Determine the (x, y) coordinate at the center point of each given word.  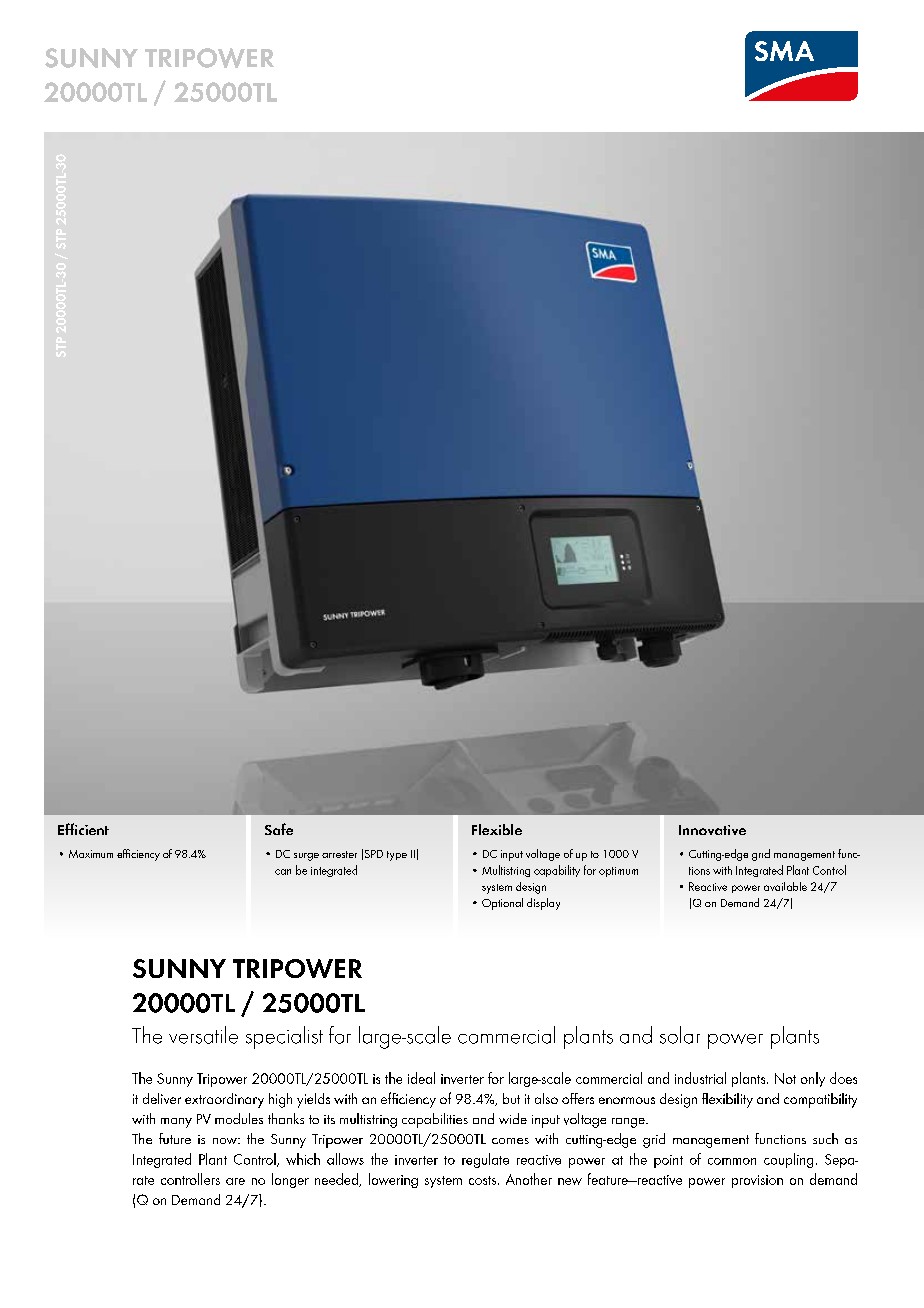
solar (680, 1035)
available (785, 886)
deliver (162, 1098)
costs (484, 1180)
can (283, 872)
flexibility (727, 1100)
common (732, 1161)
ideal (421, 1078)
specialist (284, 1037)
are (235, 1181)
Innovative (712, 830)
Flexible (497, 829)
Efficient (83, 829)
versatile (203, 1035)
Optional (502, 904)
